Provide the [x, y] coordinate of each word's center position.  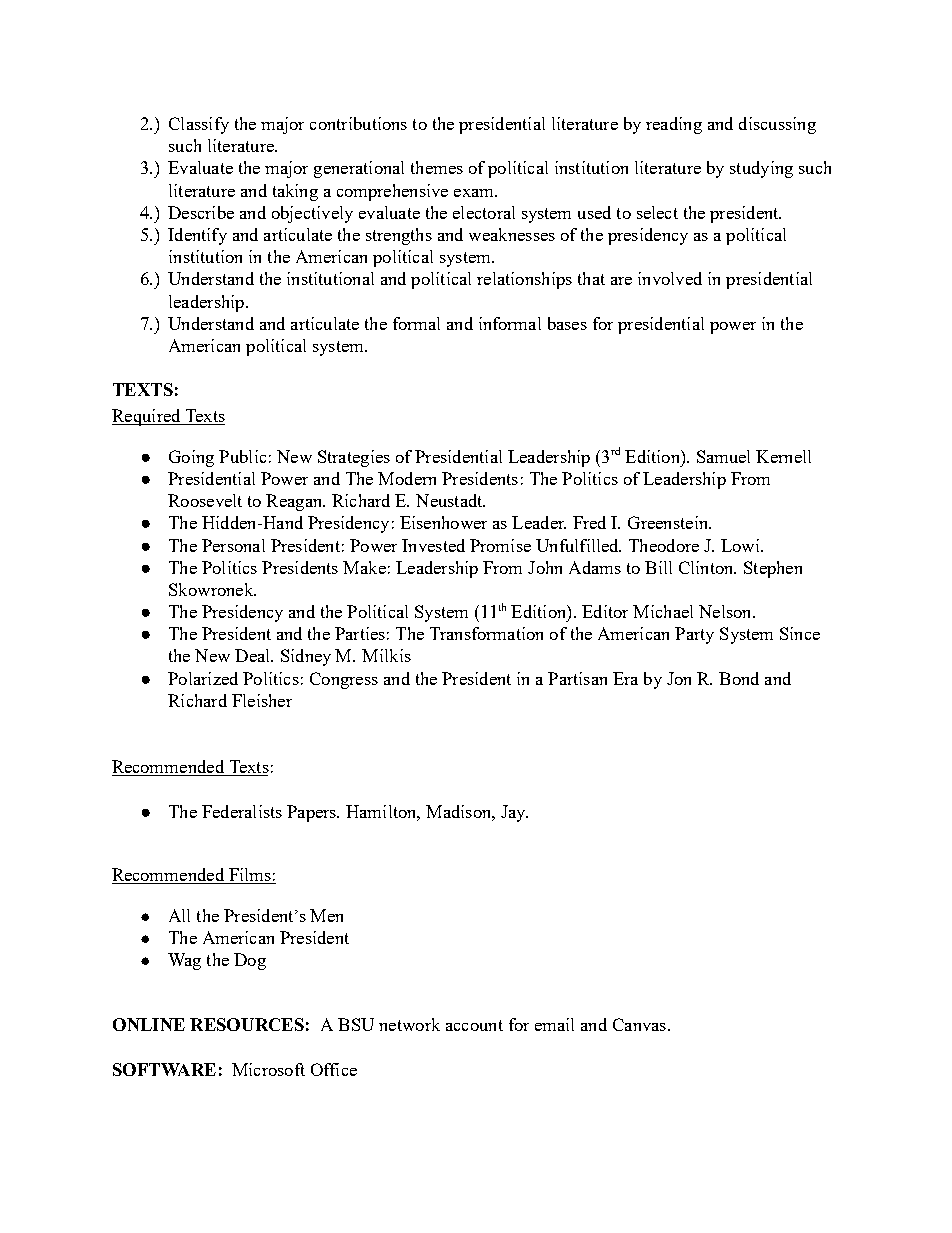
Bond [739, 678]
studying [761, 169]
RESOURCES [247, 1024]
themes [437, 167]
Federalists [242, 811]
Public [242, 456]
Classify [199, 125]
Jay [514, 813]
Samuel [723, 456]
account [474, 1025]
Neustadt [450, 500]
